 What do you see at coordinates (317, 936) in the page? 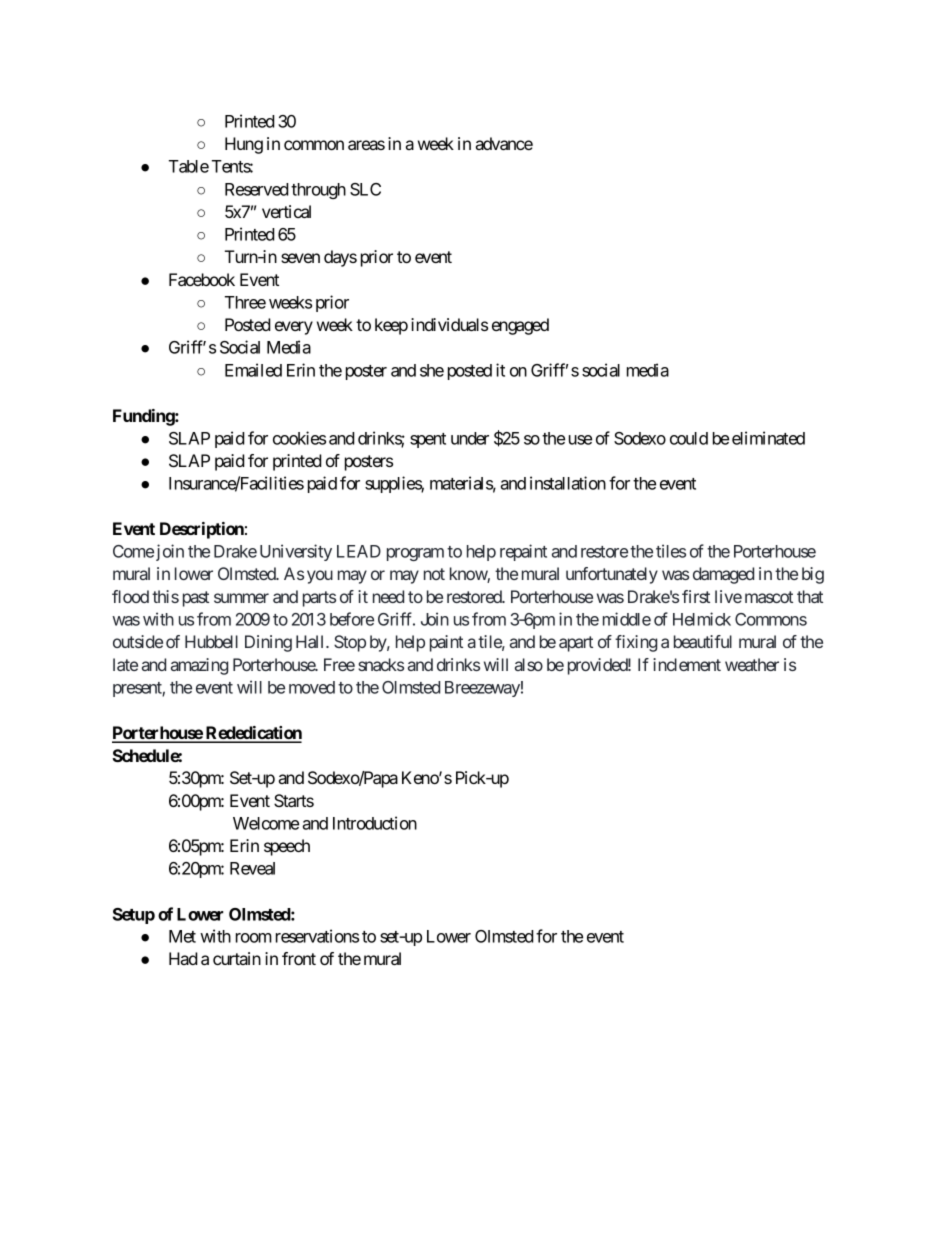
I see `reservations` at bounding box center [317, 936].
